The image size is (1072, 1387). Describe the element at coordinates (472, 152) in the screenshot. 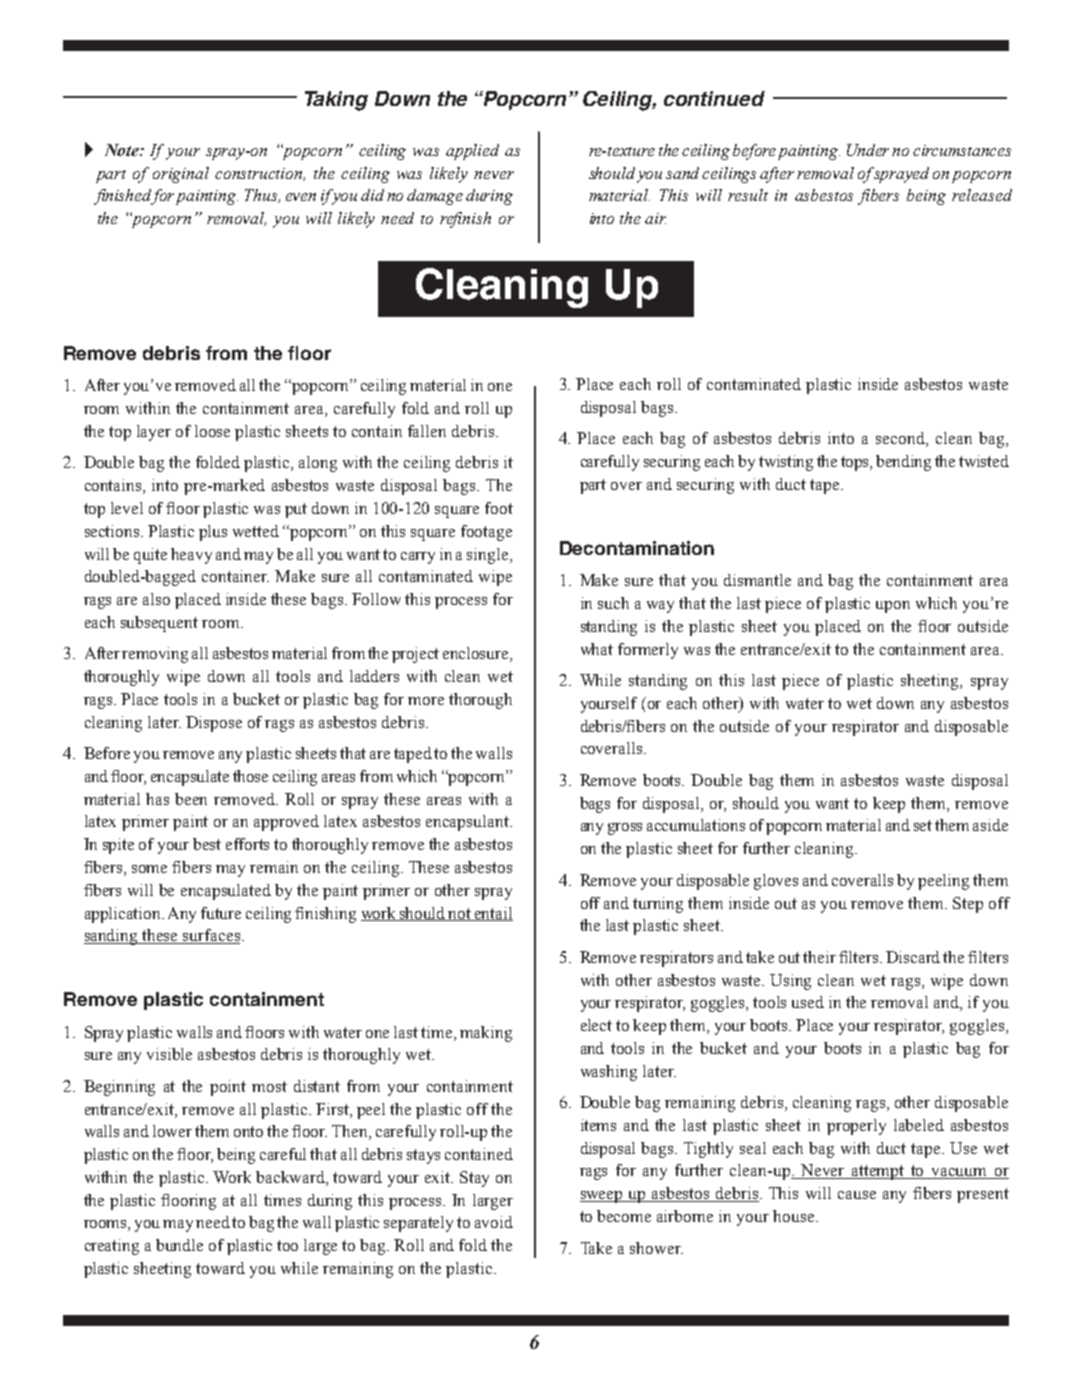

I see `applied` at that location.
